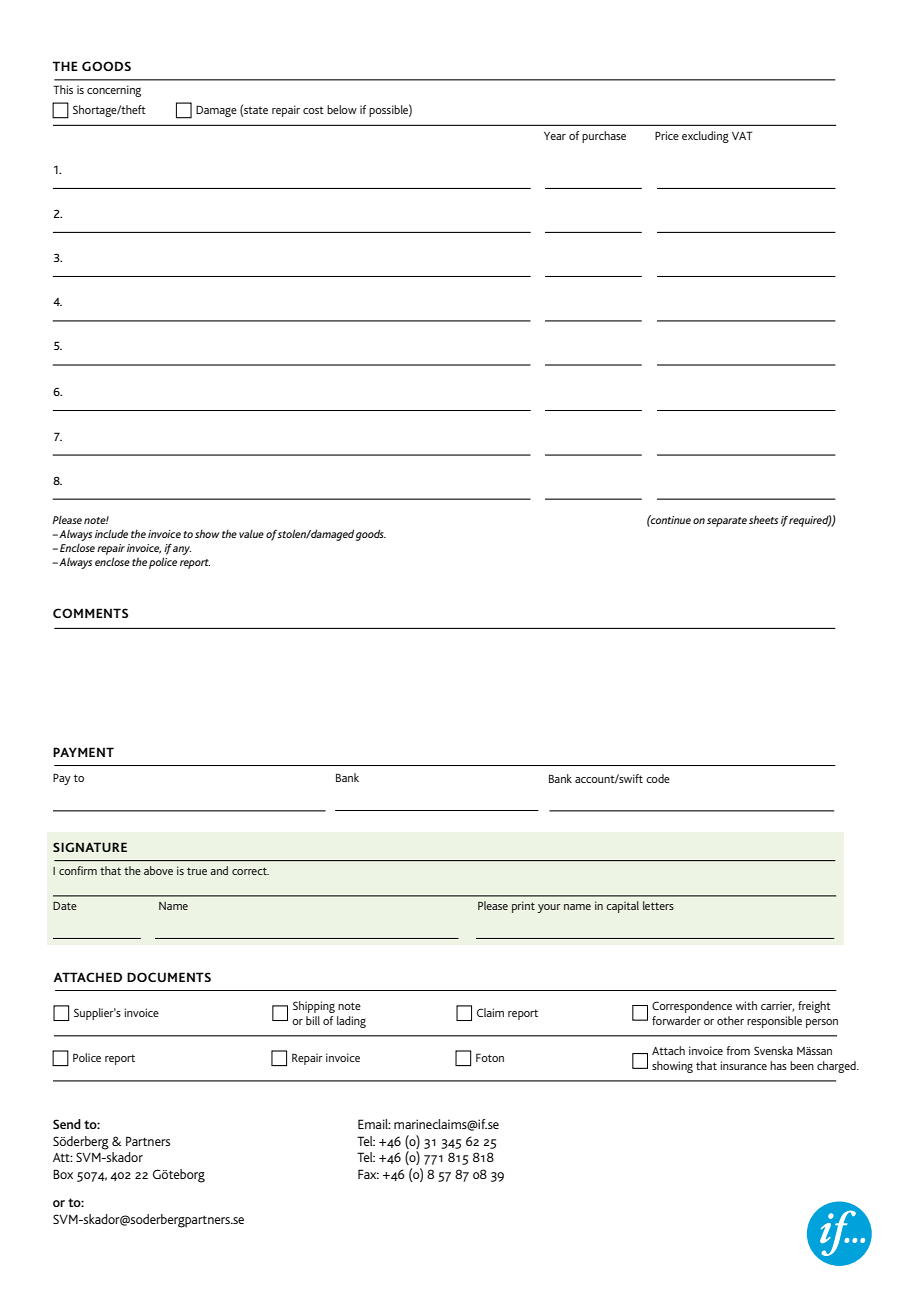 The width and height of the document is (924, 1308). Describe the element at coordinates (251, 534) in the document. I see `value` at that location.
